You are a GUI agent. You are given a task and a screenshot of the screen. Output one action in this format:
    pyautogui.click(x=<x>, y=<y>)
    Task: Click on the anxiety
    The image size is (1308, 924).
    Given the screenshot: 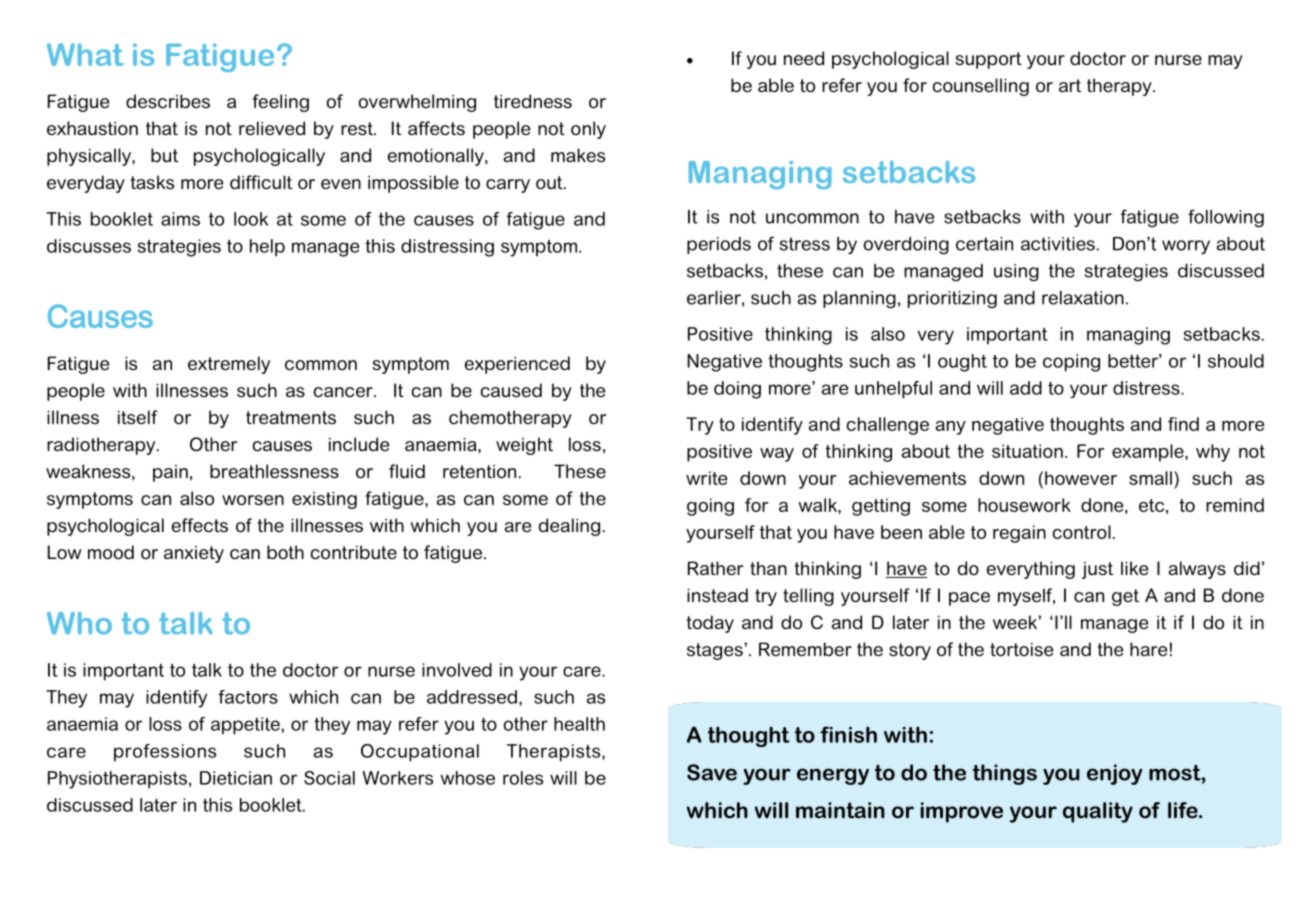 What is the action you would take?
    pyautogui.click(x=194, y=554)
